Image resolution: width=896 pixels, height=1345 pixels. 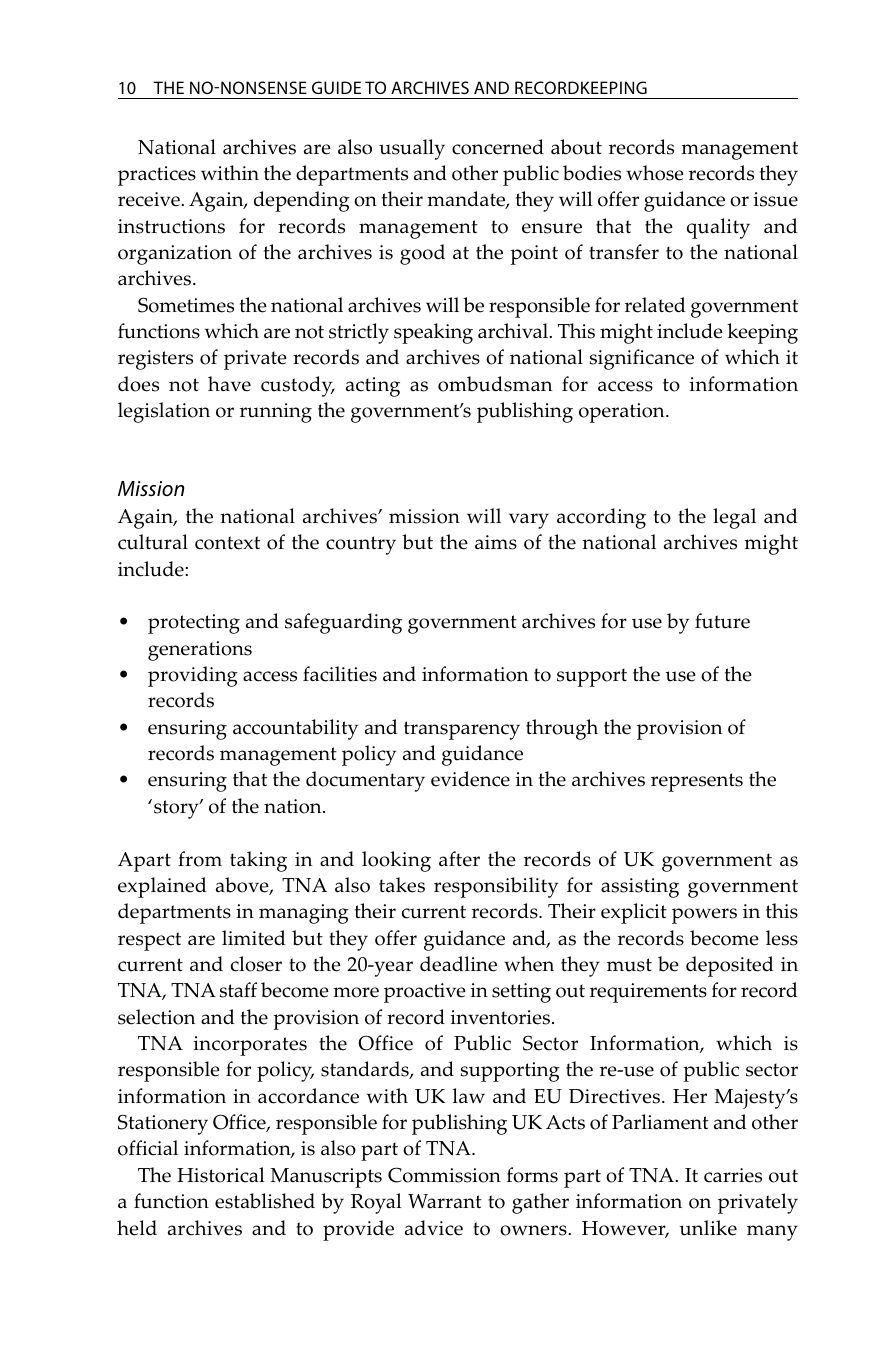 I want to click on concerned, so click(x=498, y=147).
